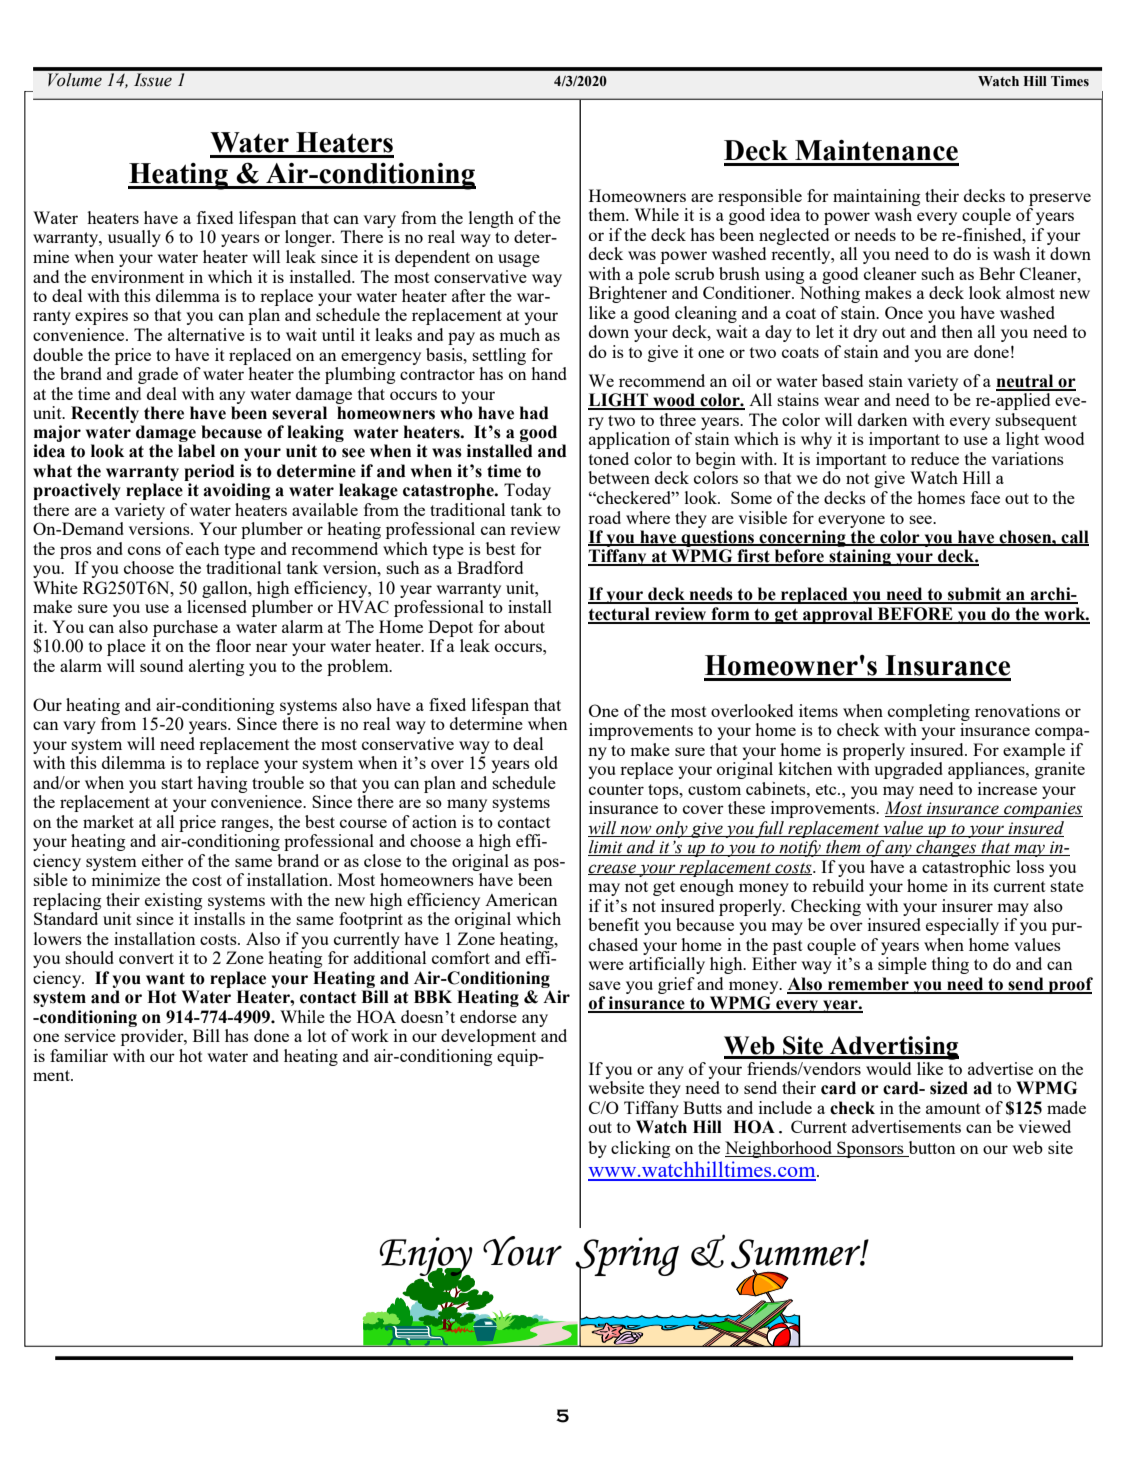  Describe the element at coordinates (980, 885) in the image. I see `its` at that location.
